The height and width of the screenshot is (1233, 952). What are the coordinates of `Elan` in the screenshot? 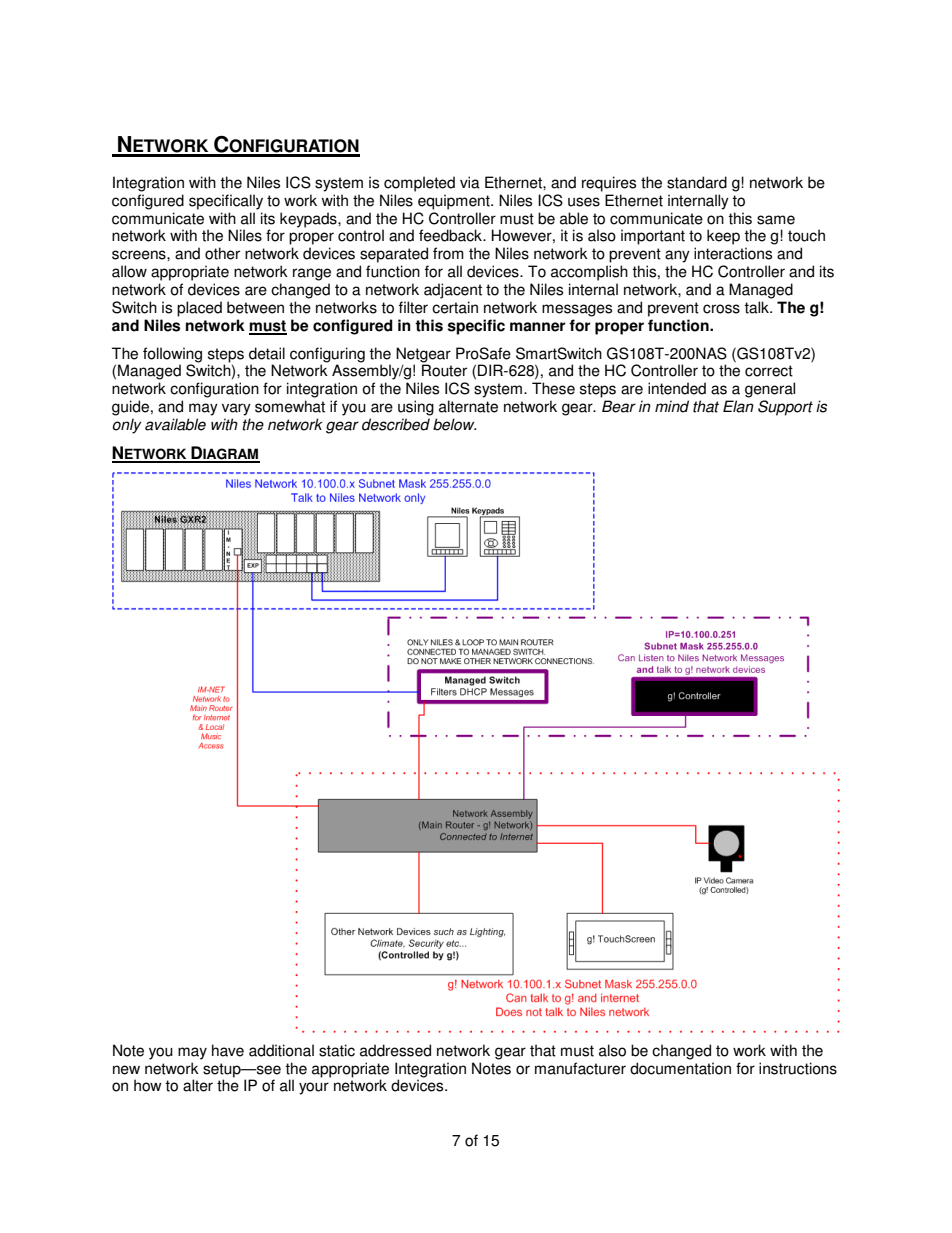 It's located at (738, 406).
